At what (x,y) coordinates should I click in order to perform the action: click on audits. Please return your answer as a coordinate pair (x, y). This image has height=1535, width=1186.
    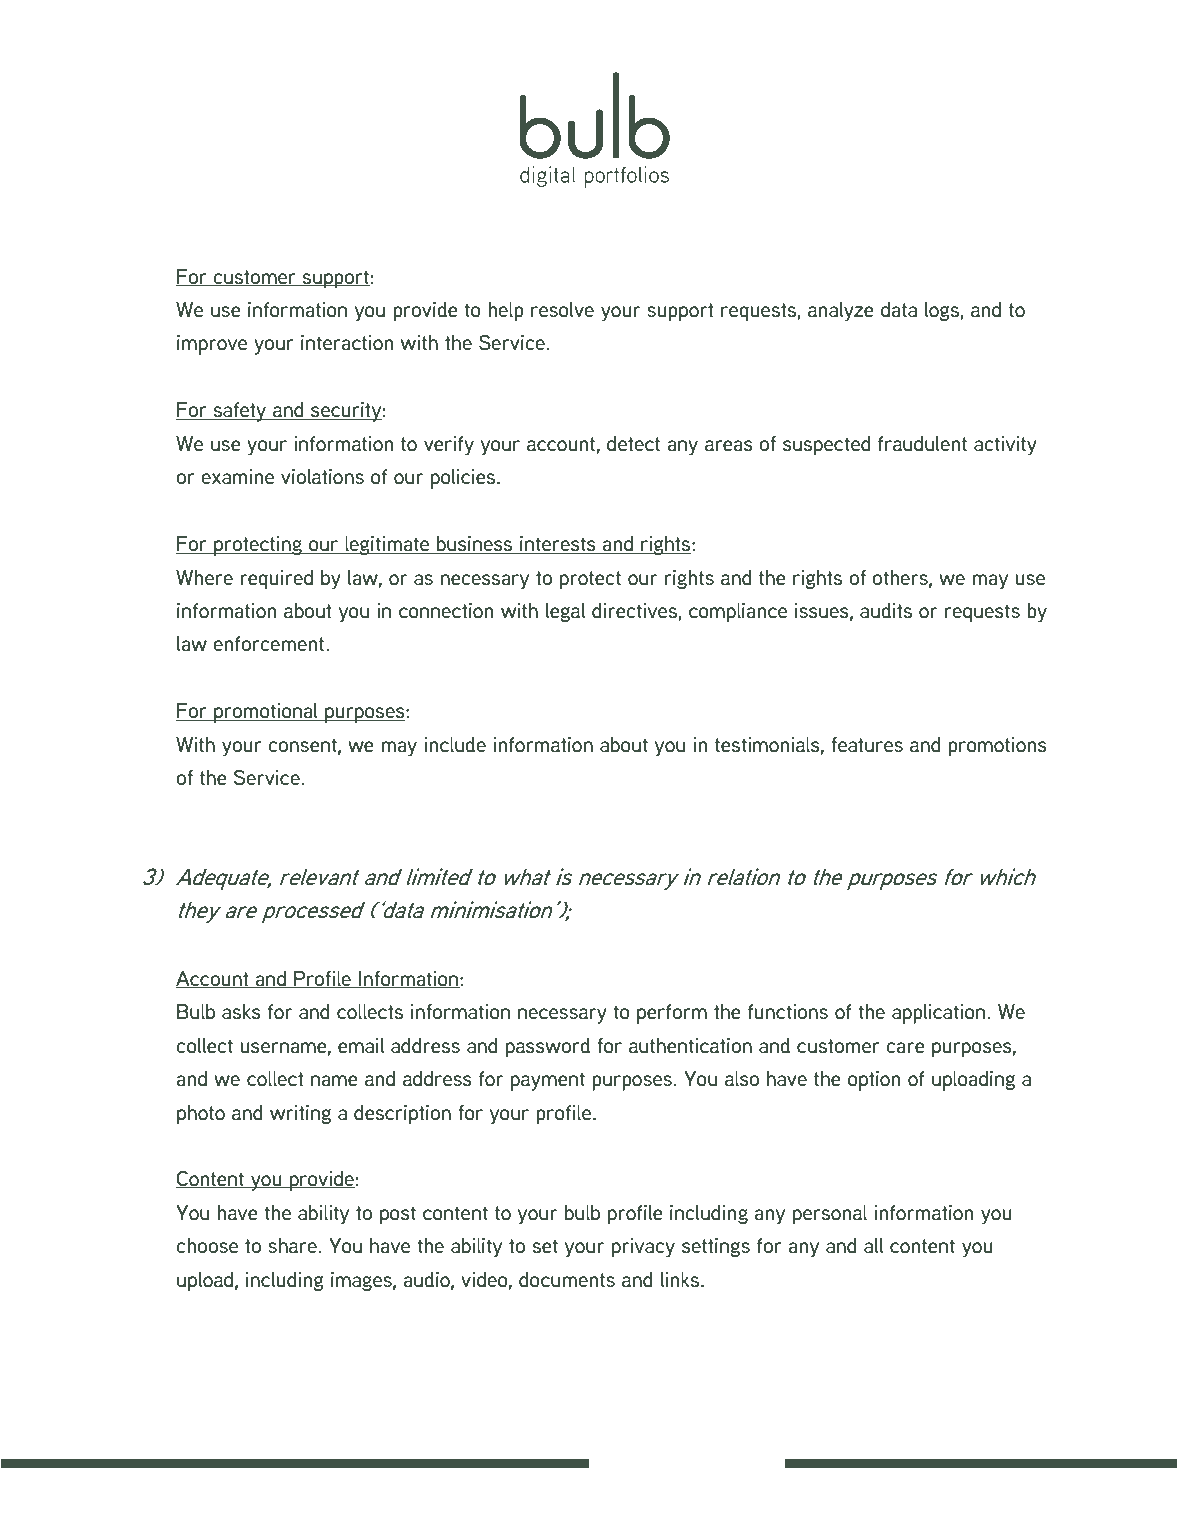
    Looking at the image, I should click on (886, 611).
